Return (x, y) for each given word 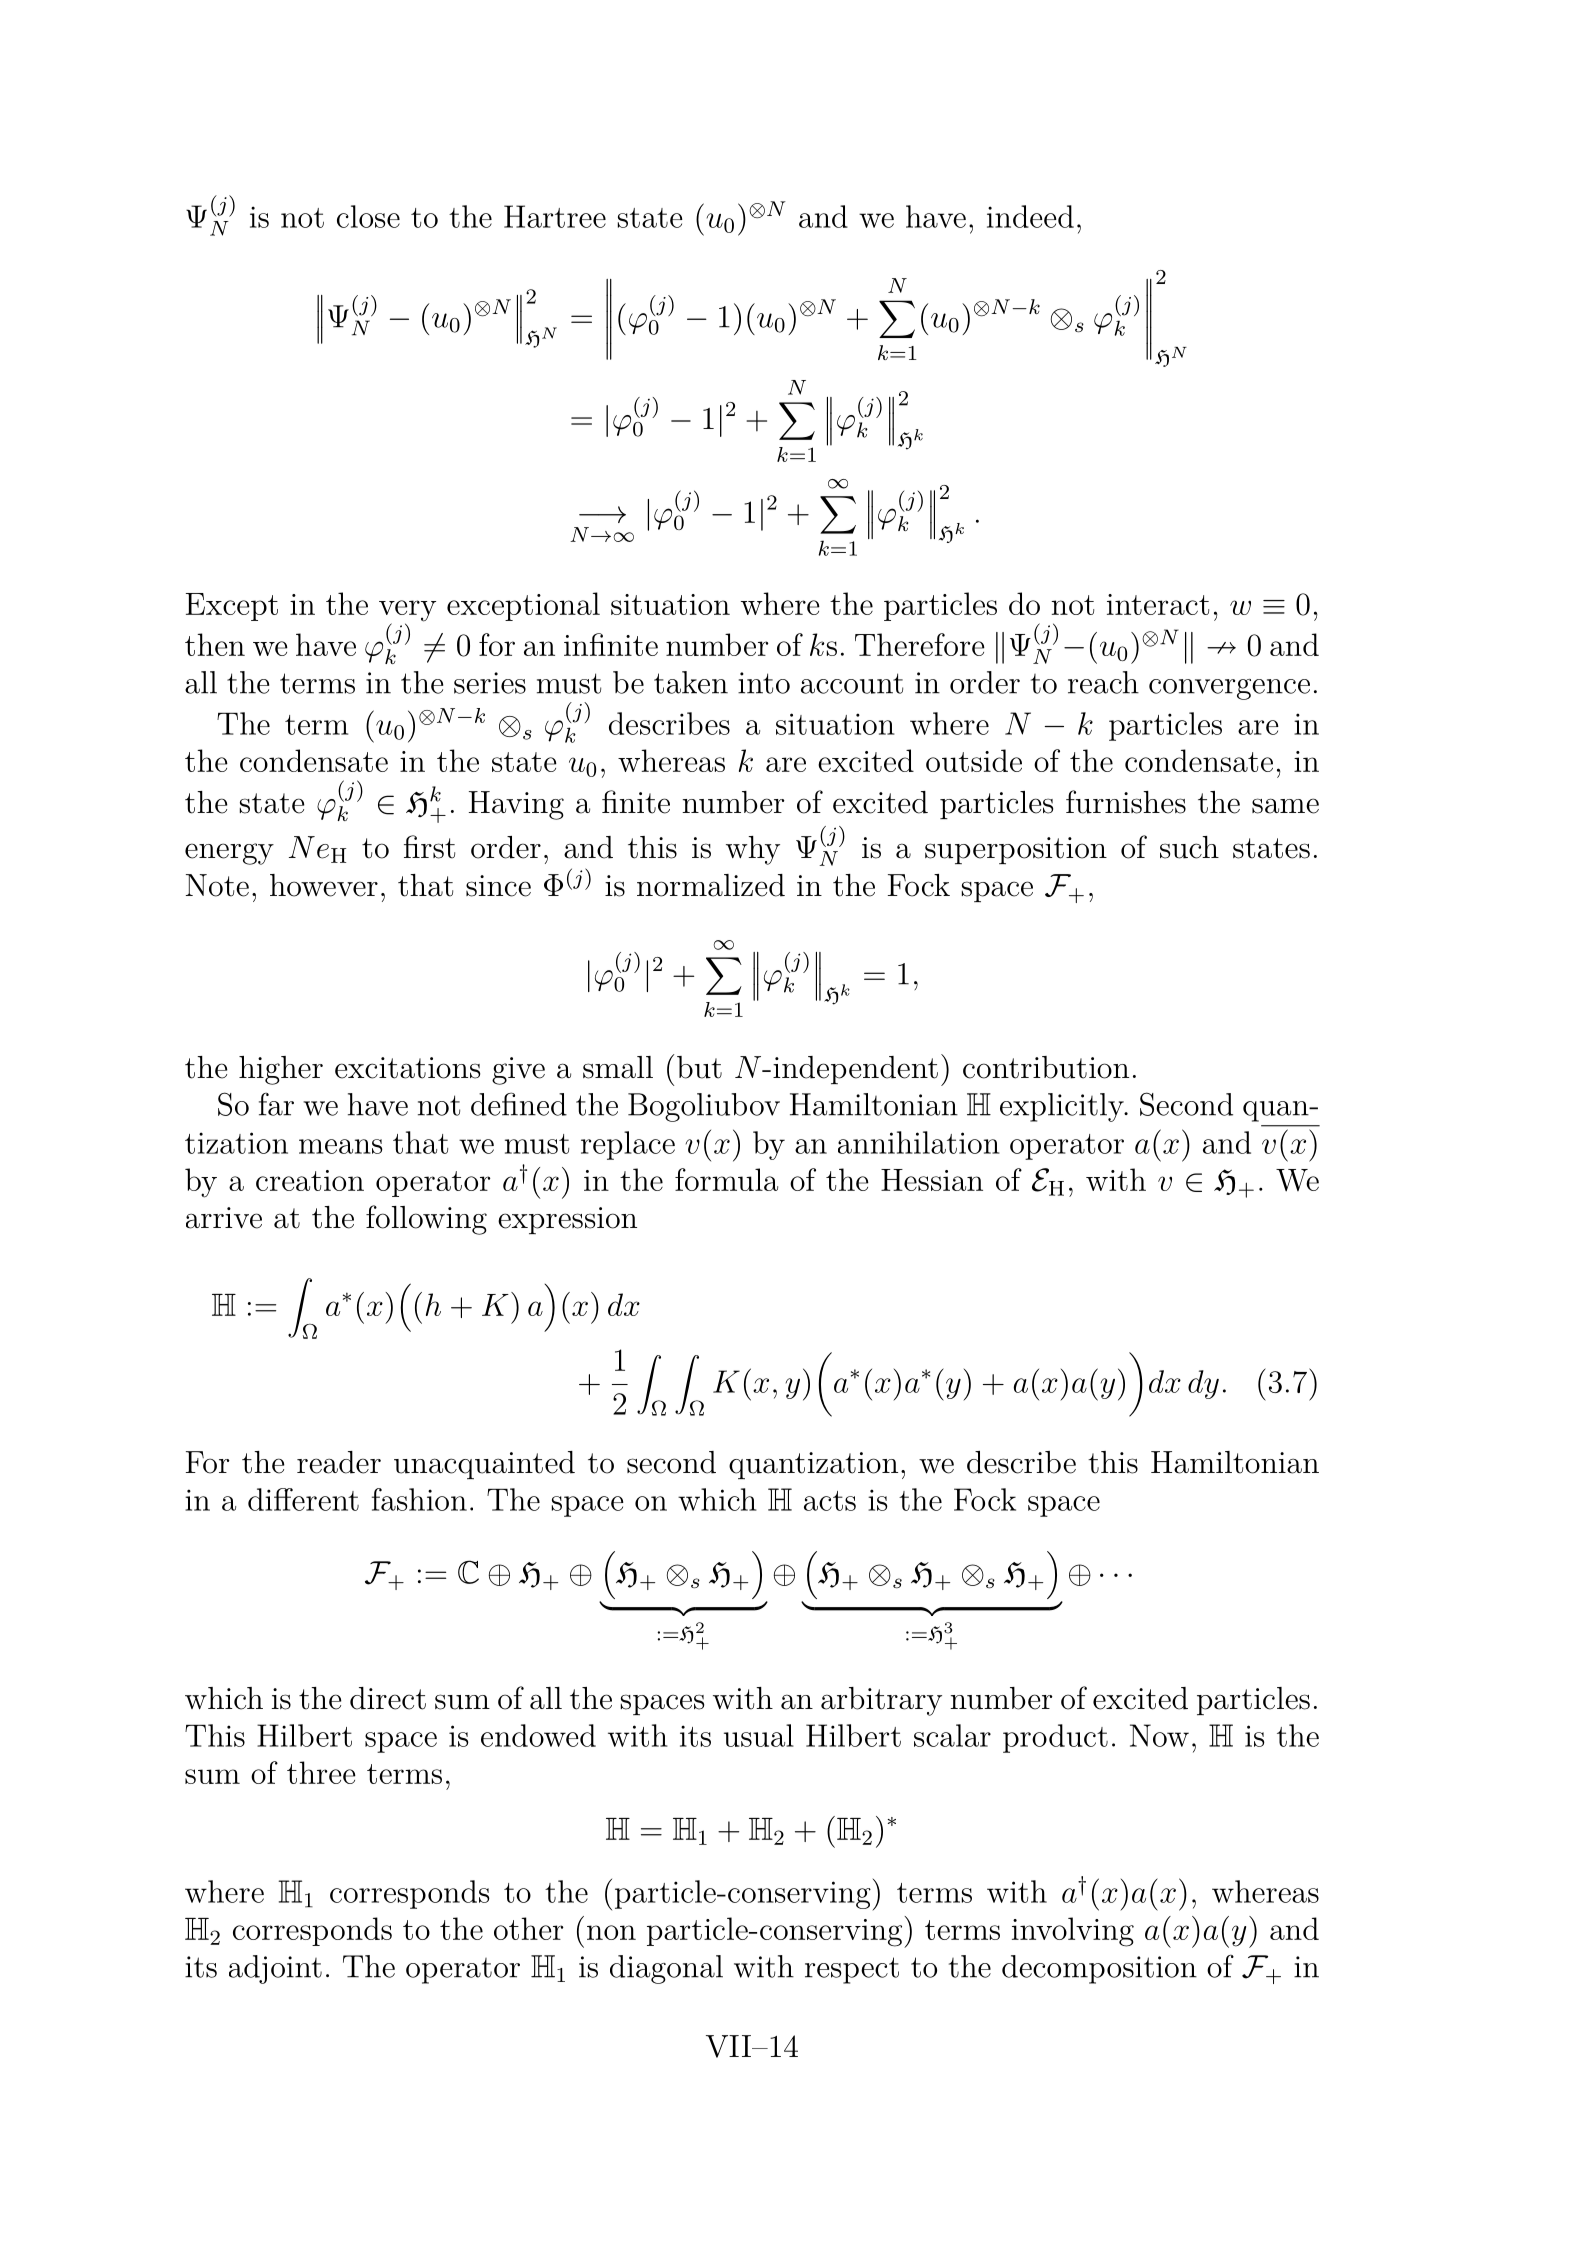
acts (830, 1501)
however (324, 885)
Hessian (932, 1180)
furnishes (1126, 802)
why (753, 850)
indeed (1030, 216)
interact (1158, 604)
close (368, 216)
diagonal (666, 1969)
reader (339, 1462)
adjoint (275, 1969)
